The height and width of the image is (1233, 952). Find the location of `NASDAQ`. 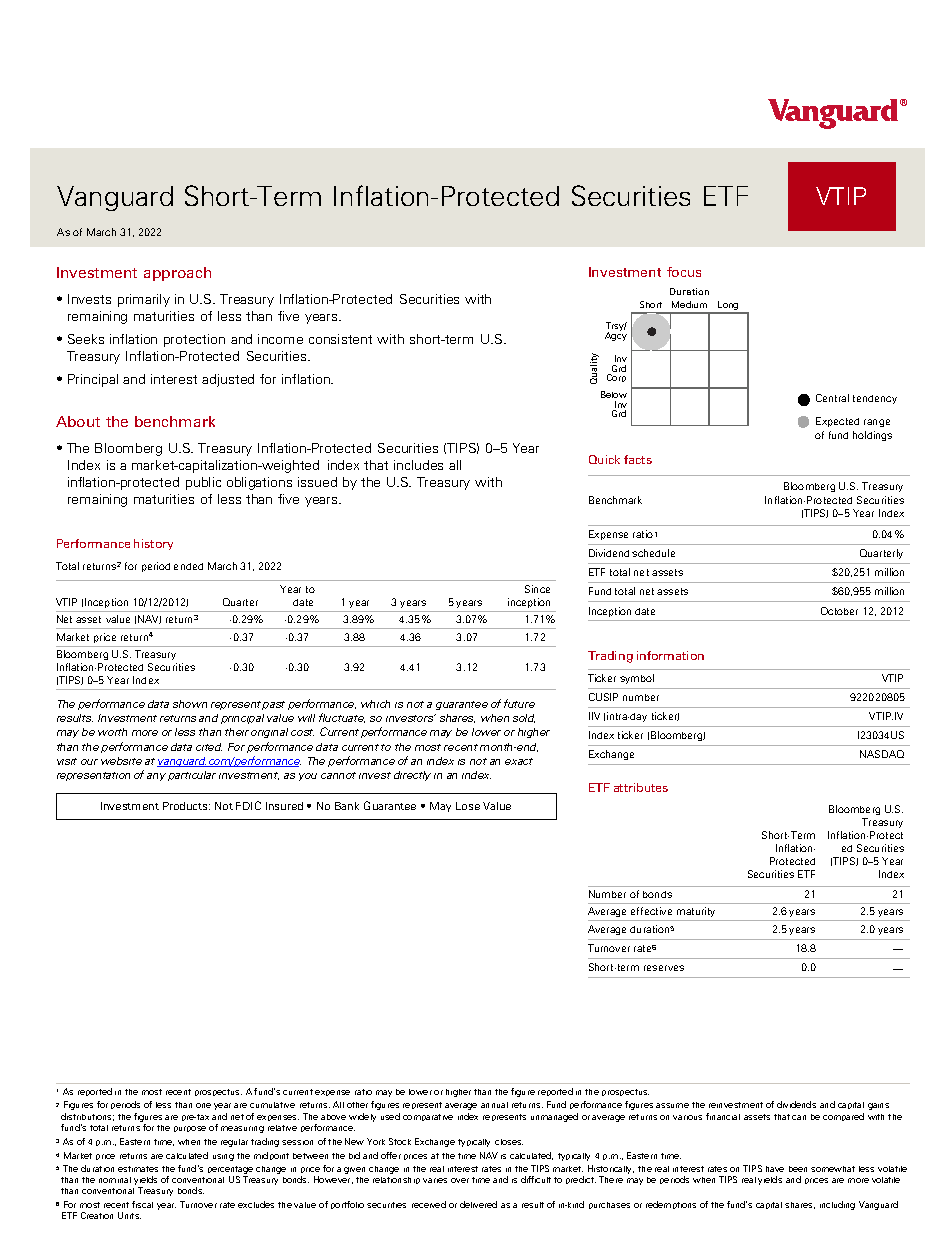

NASDAQ is located at coordinates (882, 754).
